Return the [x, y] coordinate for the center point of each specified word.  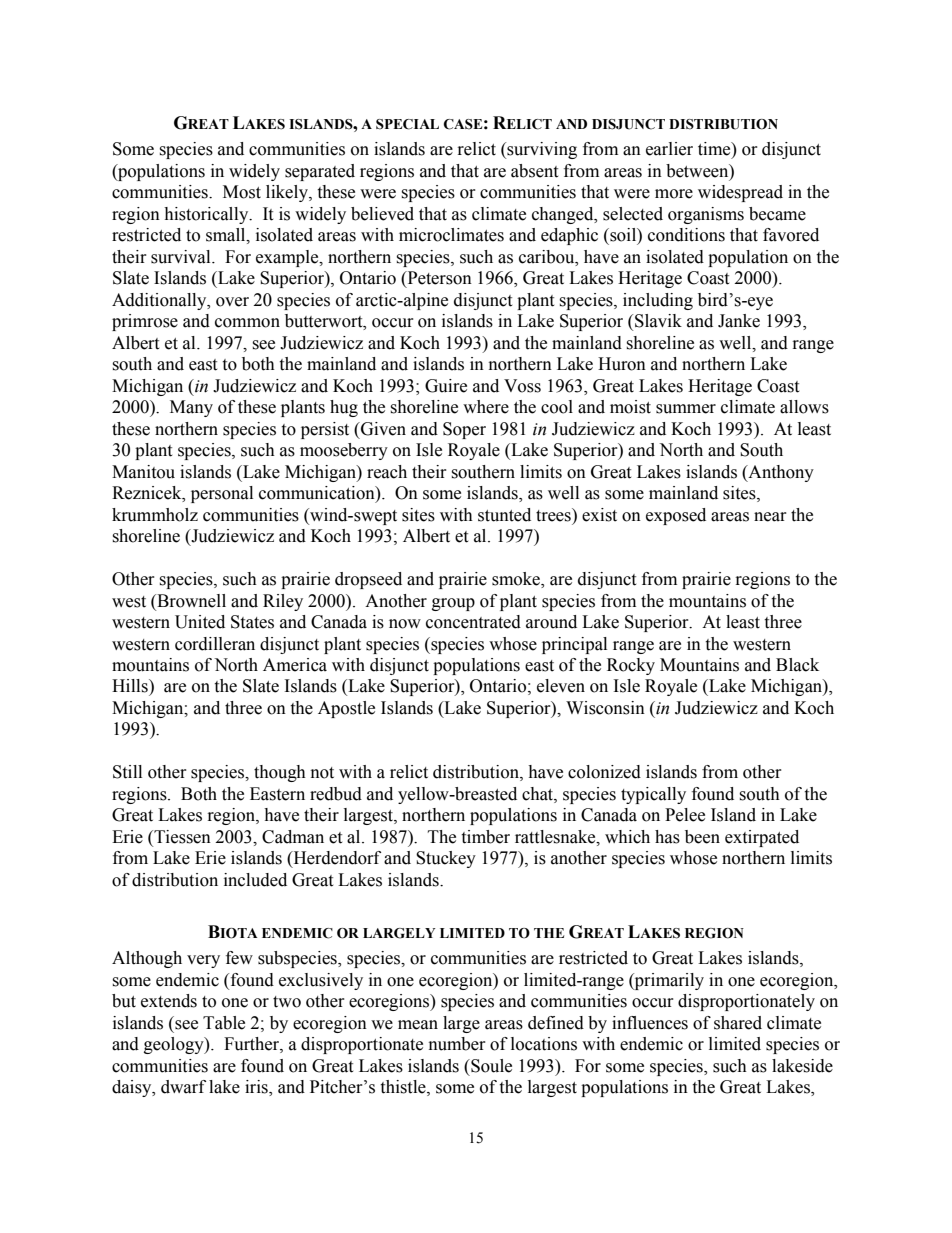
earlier [669, 149]
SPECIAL [407, 124]
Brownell [190, 601]
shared [738, 1023]
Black [797, 665]
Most [242, 192]
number [457, 1044]
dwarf [183, 1087]
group [453, 604]
